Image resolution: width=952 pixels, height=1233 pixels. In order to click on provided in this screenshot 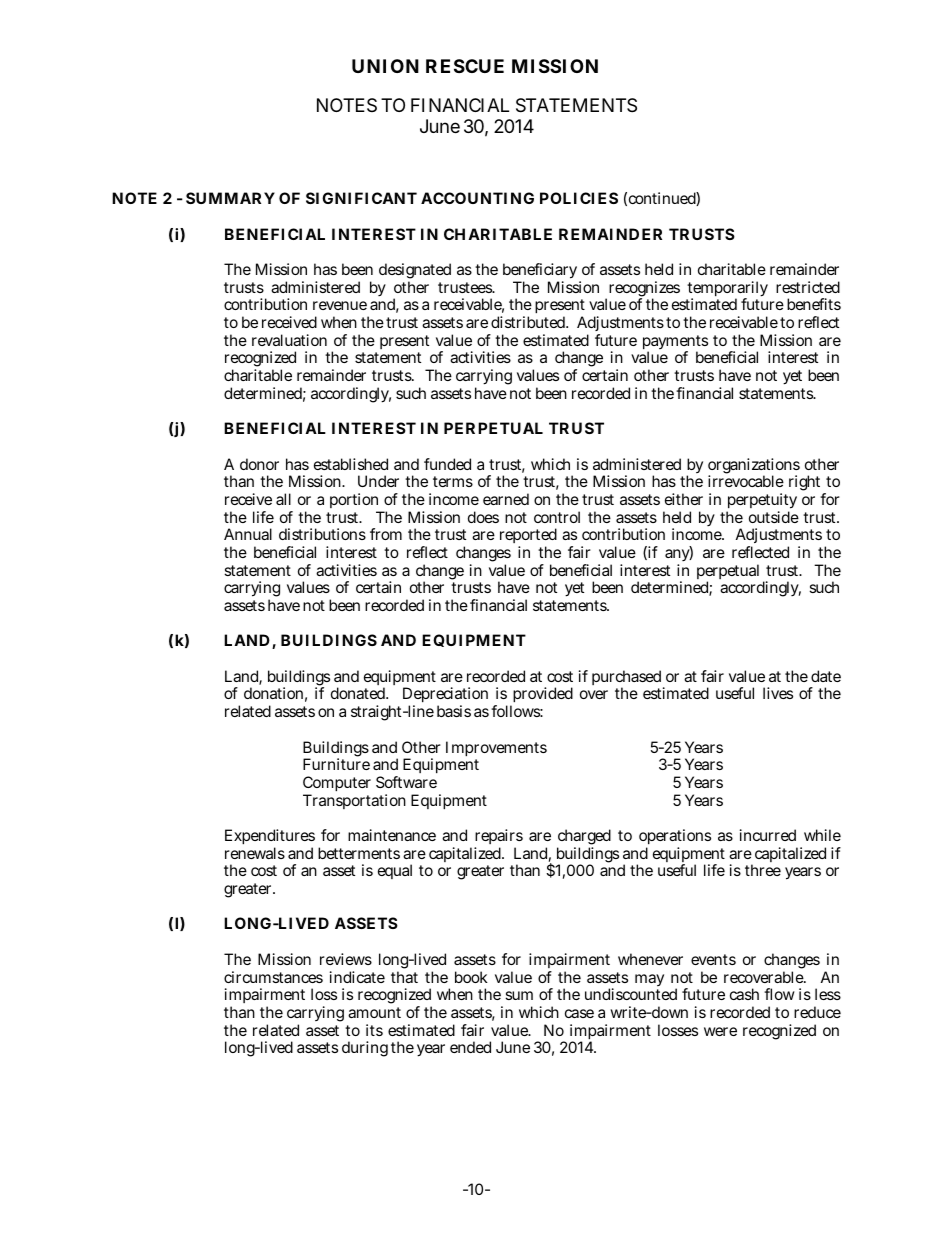, I will do `click(542, 696)`.
